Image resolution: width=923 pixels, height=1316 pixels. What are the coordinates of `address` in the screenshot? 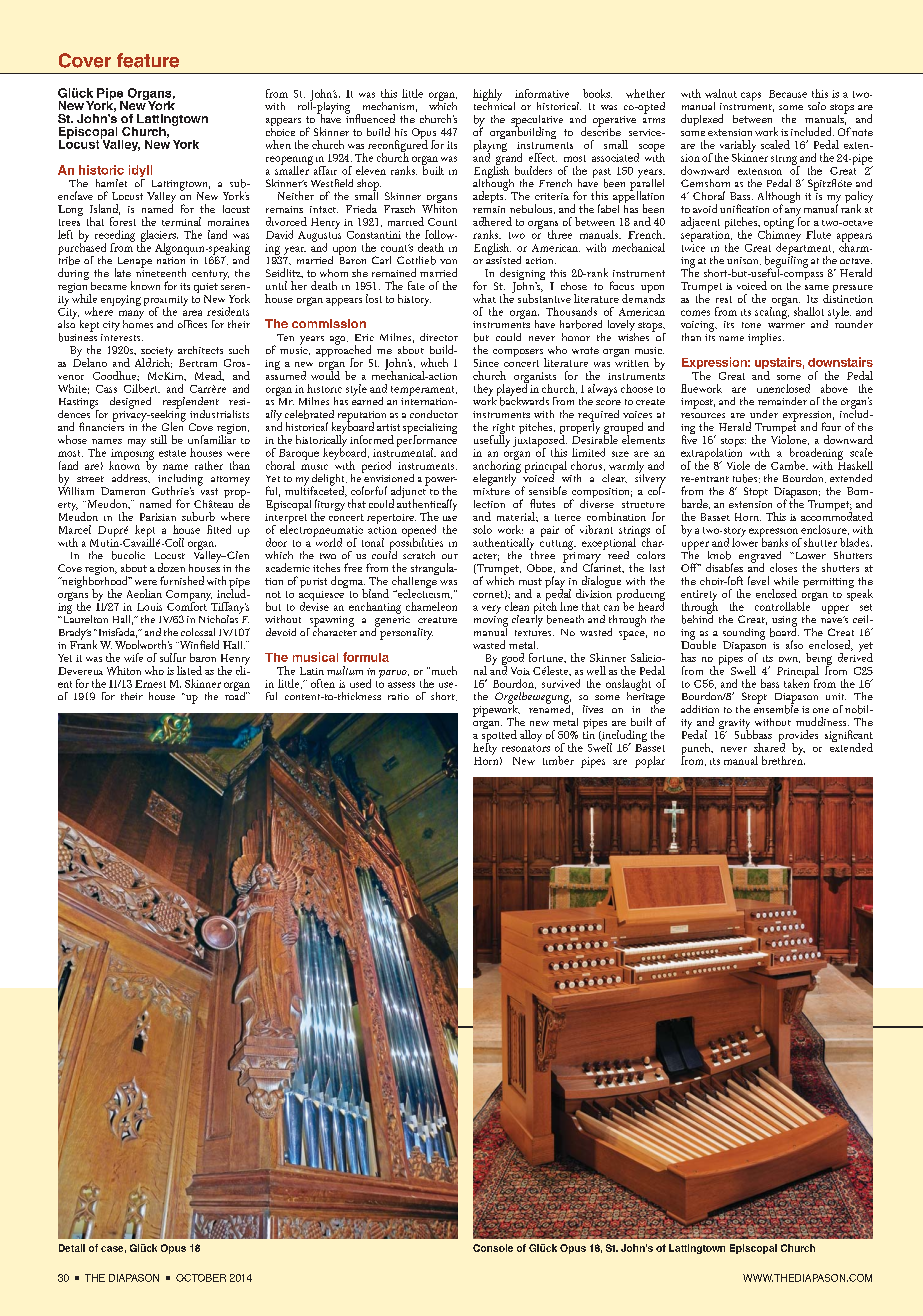 It's located at (131, 478).
